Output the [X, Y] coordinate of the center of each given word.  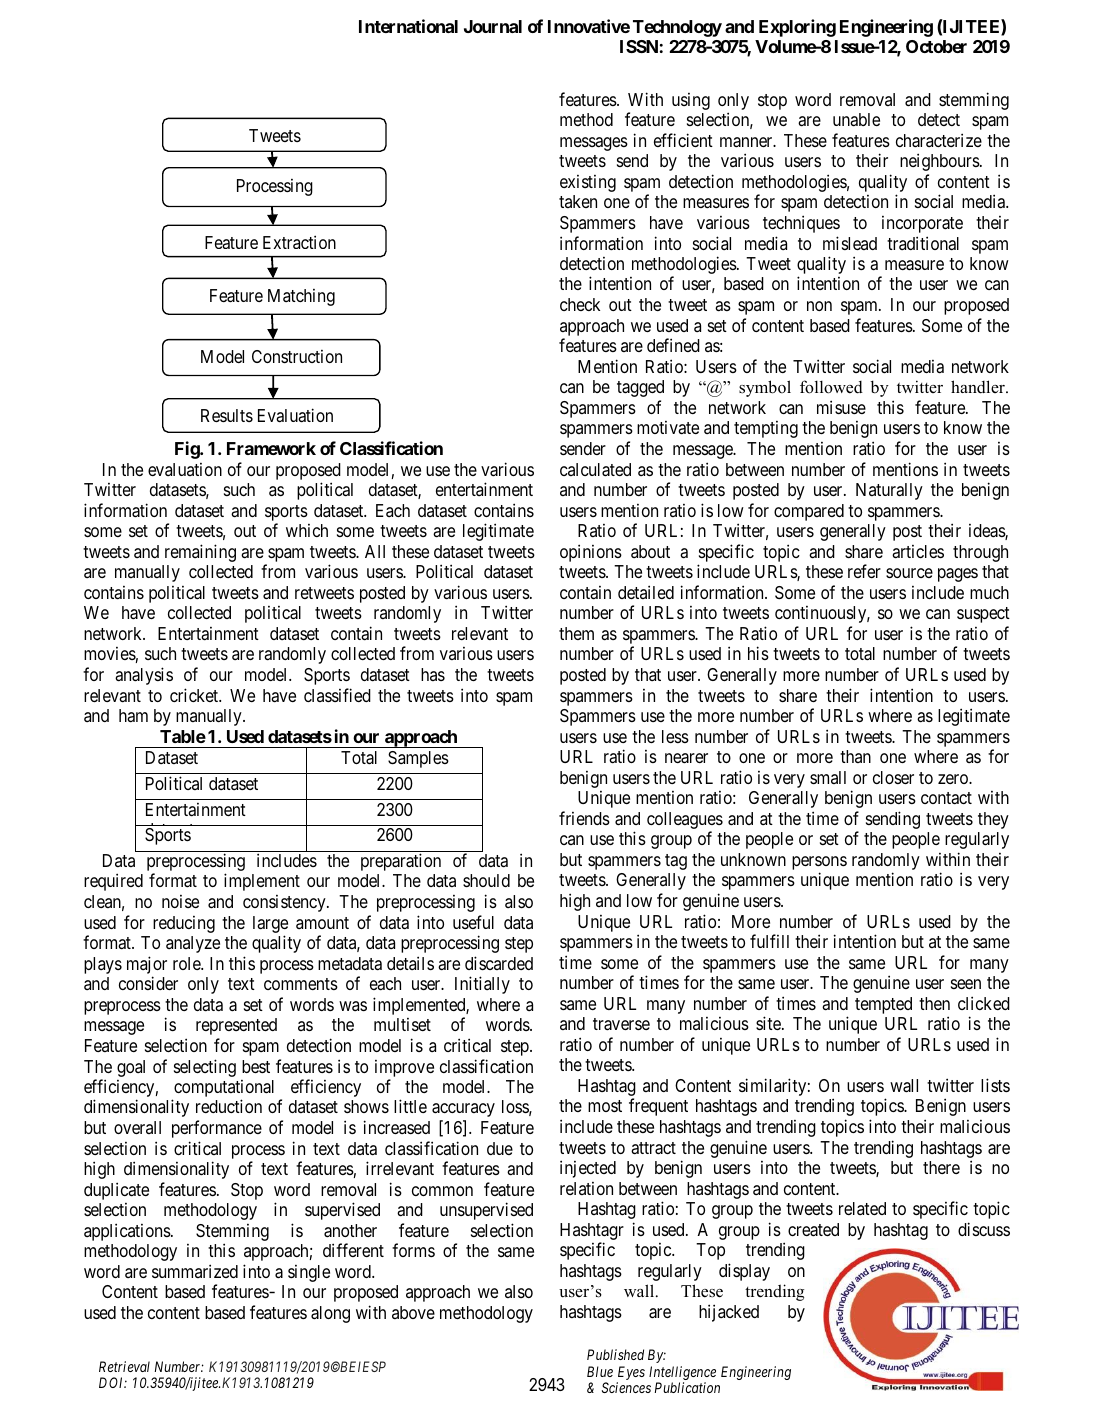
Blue [600, 1371]
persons [819, 864]
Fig [188, 450]
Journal [493, 26]
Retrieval [124, 1366]
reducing [184, 924]
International [408, 26]
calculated [595, 470]
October [936, 46]
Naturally [889, 491]
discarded [499, 963]
